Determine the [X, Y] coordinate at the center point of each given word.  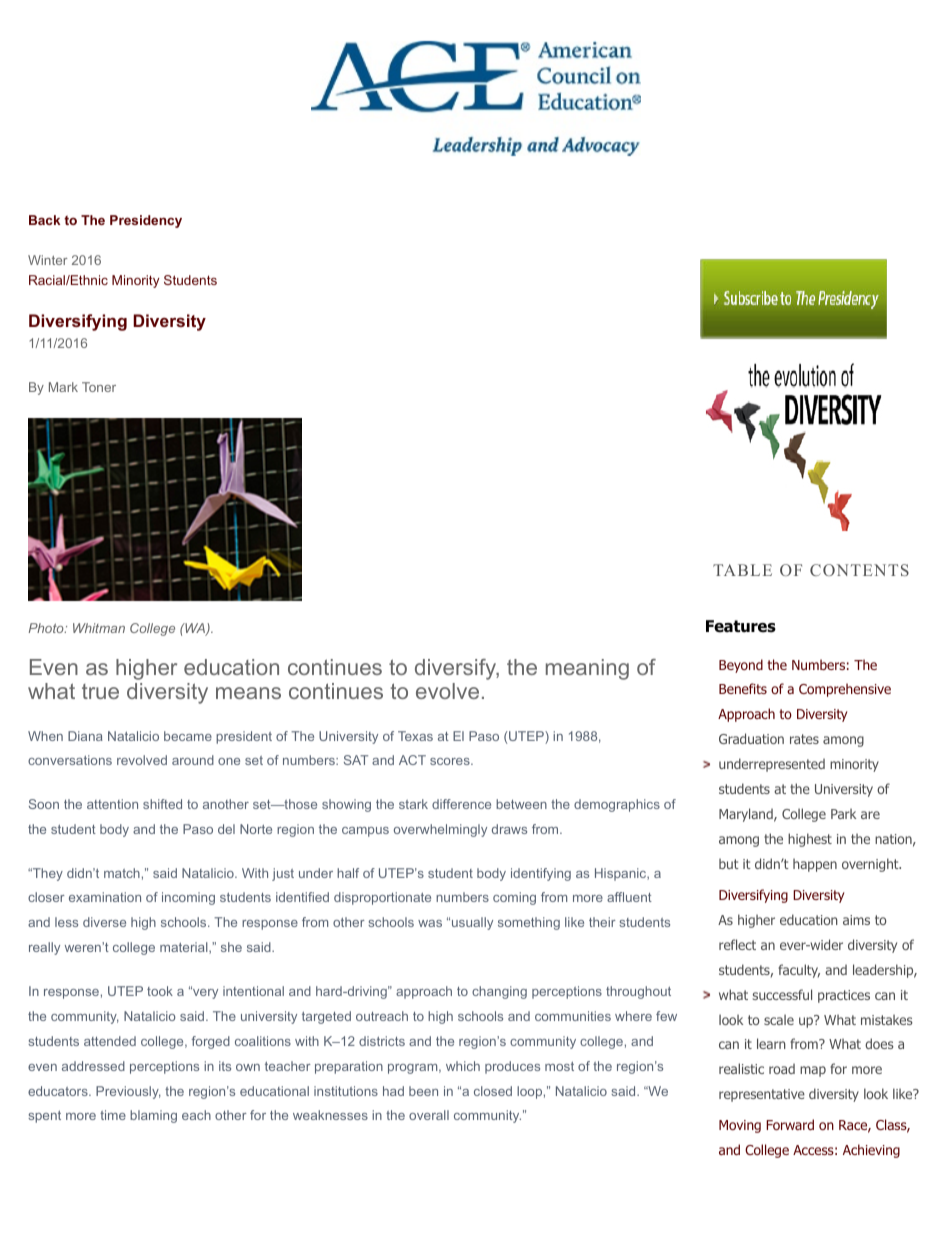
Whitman [99, 628]
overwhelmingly [440, 830]
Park [843, 813]
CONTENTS [859, 570]
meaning [587, 669]
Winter [48, 260]
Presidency [146, 221]
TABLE [742, 570]
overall [429, 1115]
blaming [153, 1116]
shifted [162, 804]
